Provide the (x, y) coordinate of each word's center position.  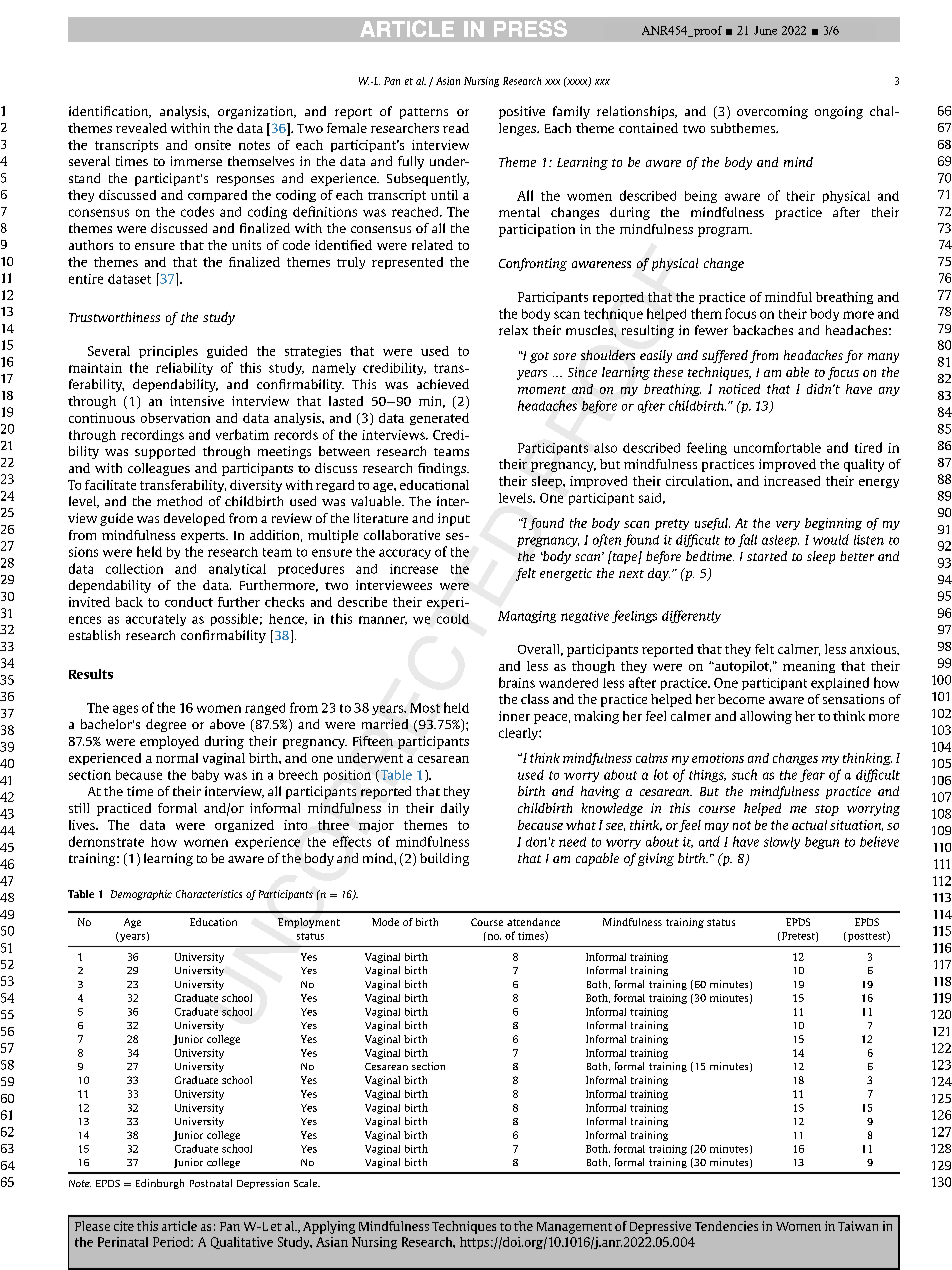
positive (522, 112)
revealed (141, 128)
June (765, 30)
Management (574, 1228)
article (179, 1226)
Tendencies (726, 1226)
